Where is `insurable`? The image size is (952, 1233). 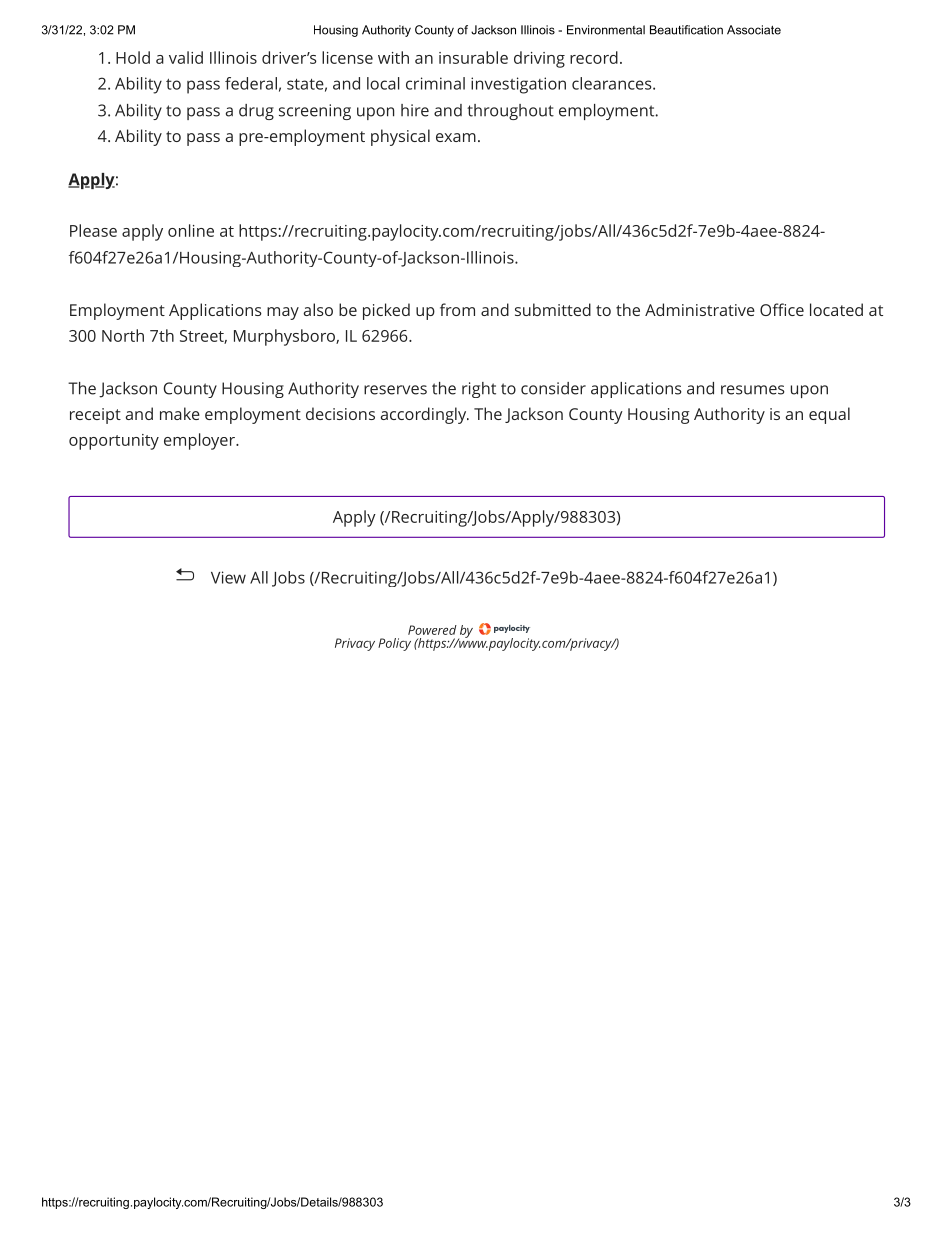
insurable is located at coordinates (473, 57).
